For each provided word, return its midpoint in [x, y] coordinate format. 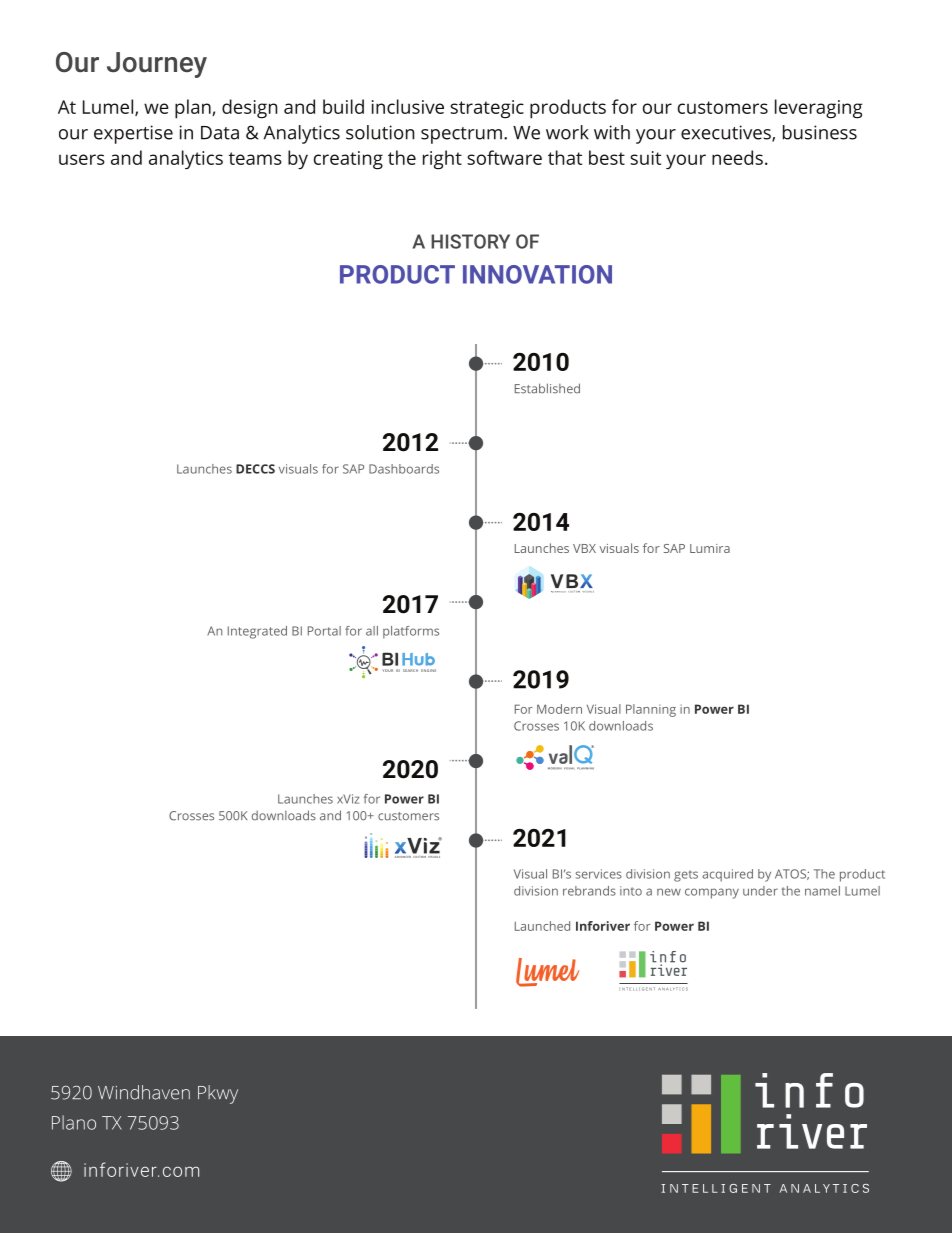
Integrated [257, 632]
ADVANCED [558, 592]
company [712, 893]
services [599, 874]
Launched [542, 926]
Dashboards [404, 469]
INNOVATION [537, 274]
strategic [487, 109]
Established [547, 388]
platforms [411, 632]
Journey [157, 65]
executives [727, 133]
